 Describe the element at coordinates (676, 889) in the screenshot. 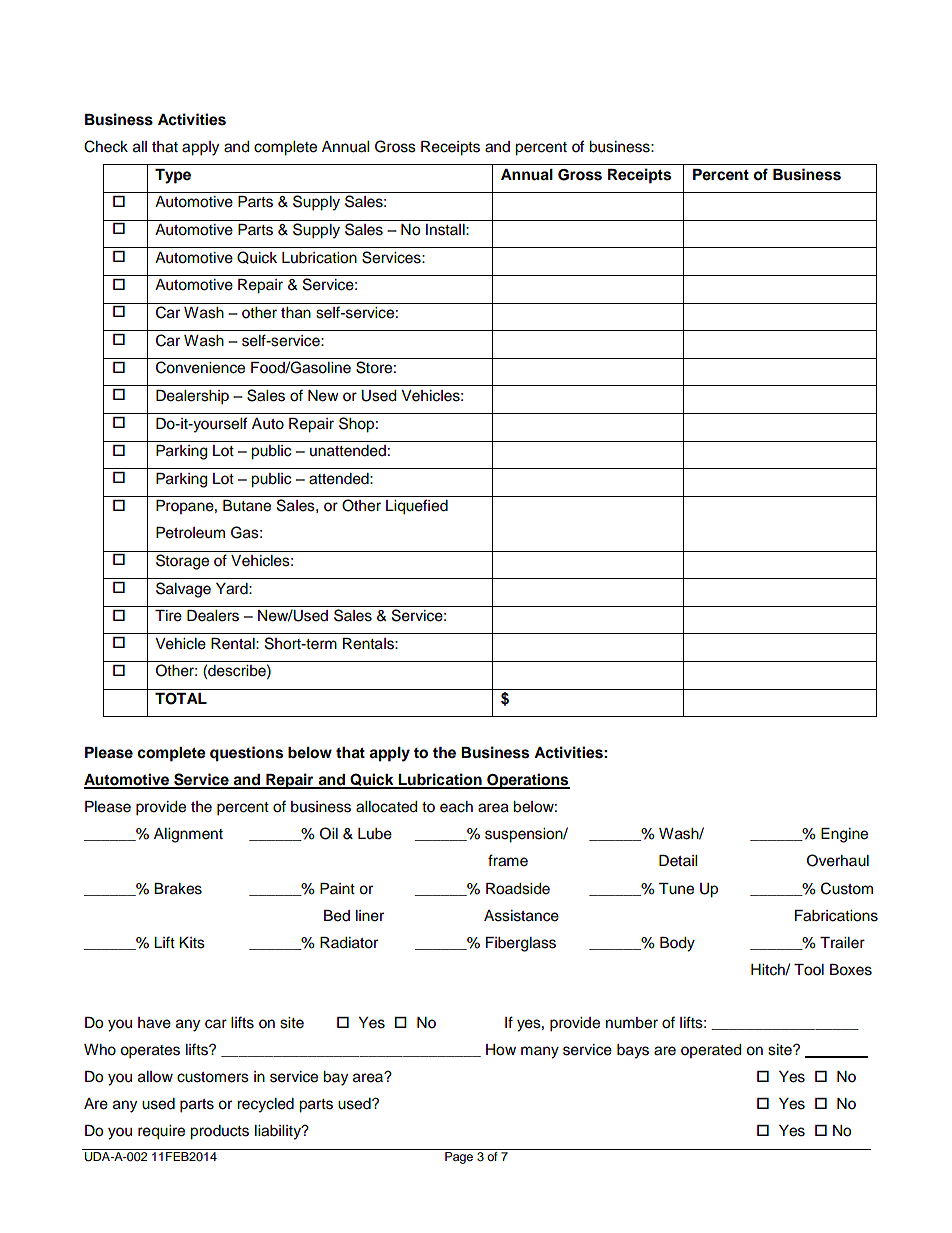

I see `Tune` at that location.
